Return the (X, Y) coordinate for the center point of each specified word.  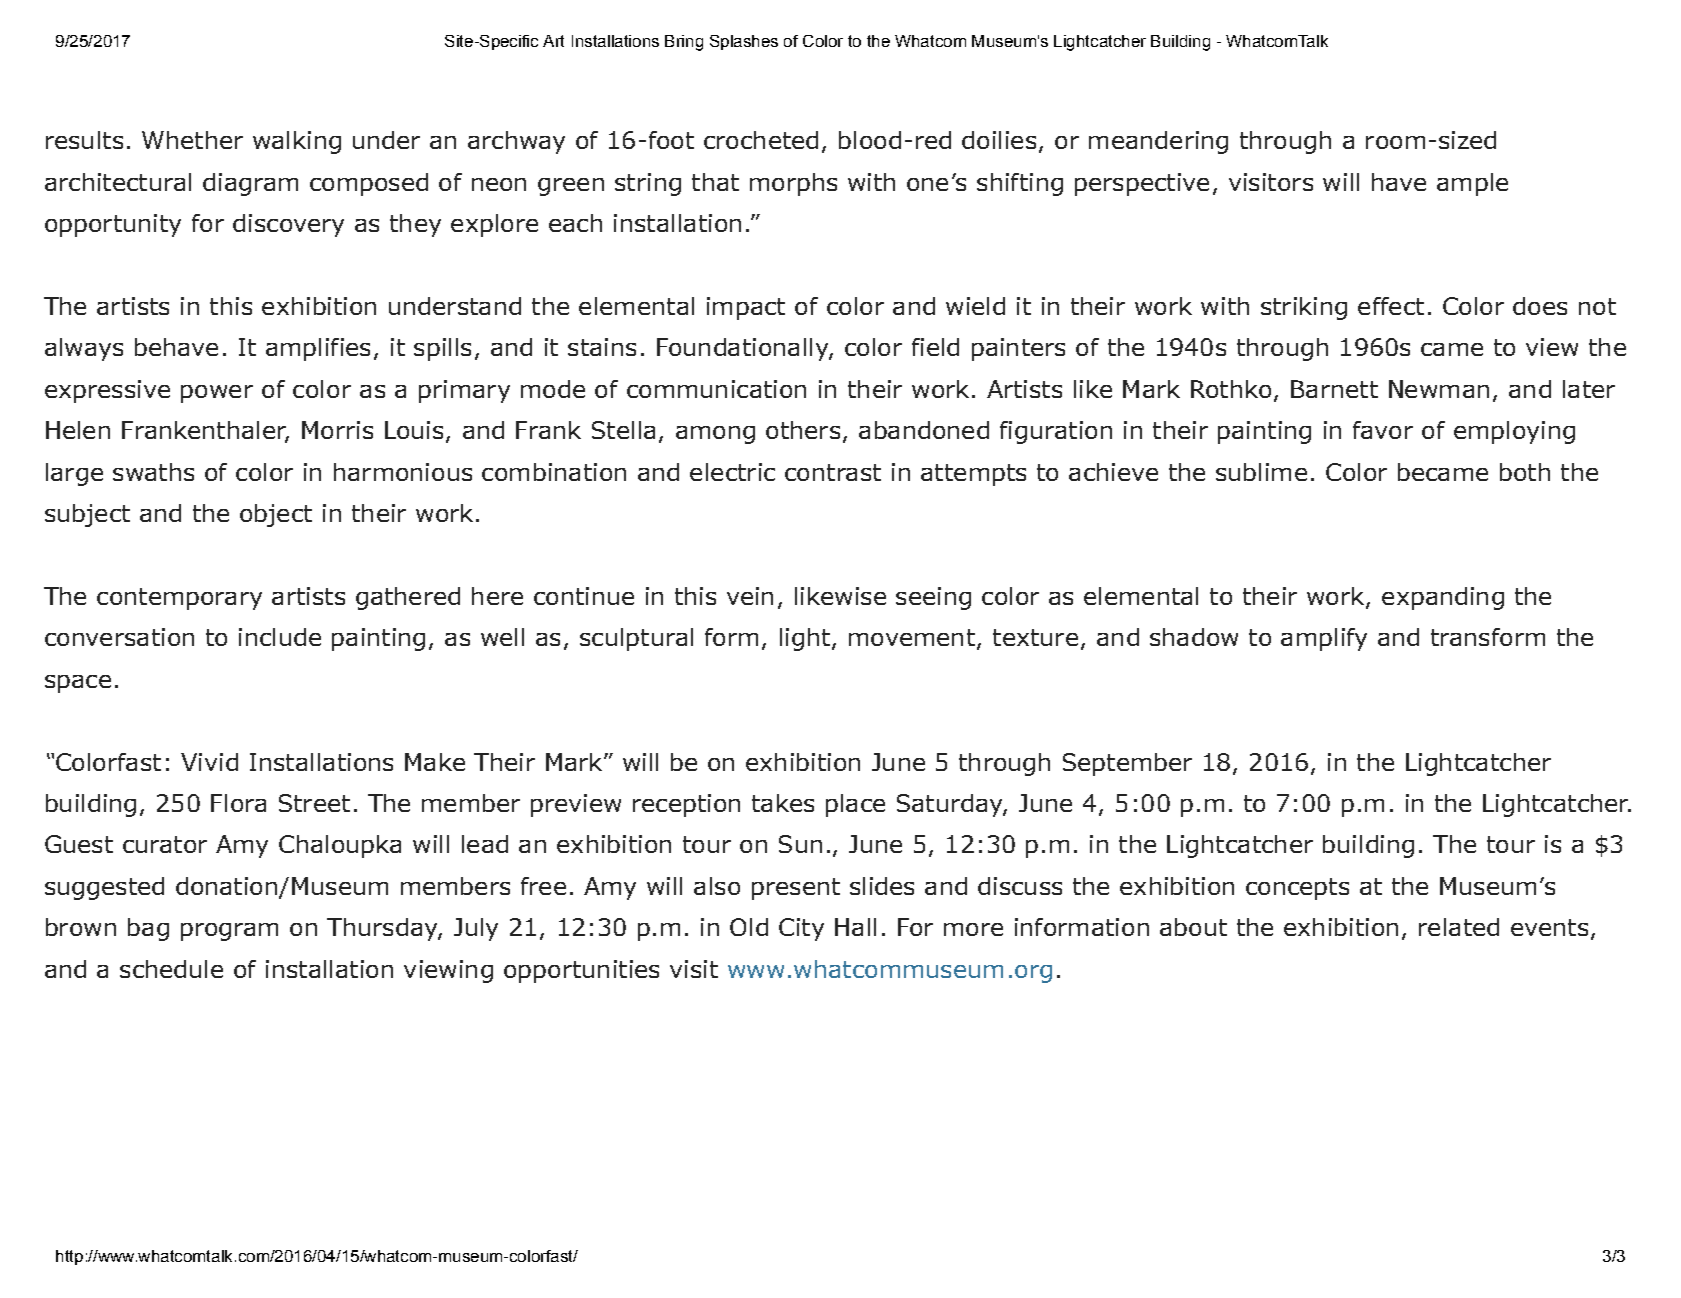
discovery (288, 225)
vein (750, 596)
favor (1383, 430)
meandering (1158, 142)
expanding (1443, 598)
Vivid (209, 762)
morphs (793, 184)
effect (1391, 306)
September (1127, 764)
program (229, 932)
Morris (337, 430)
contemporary (179, 599)
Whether (192, 140)
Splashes (744, 42)
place (855, 805)
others (803, 430)
